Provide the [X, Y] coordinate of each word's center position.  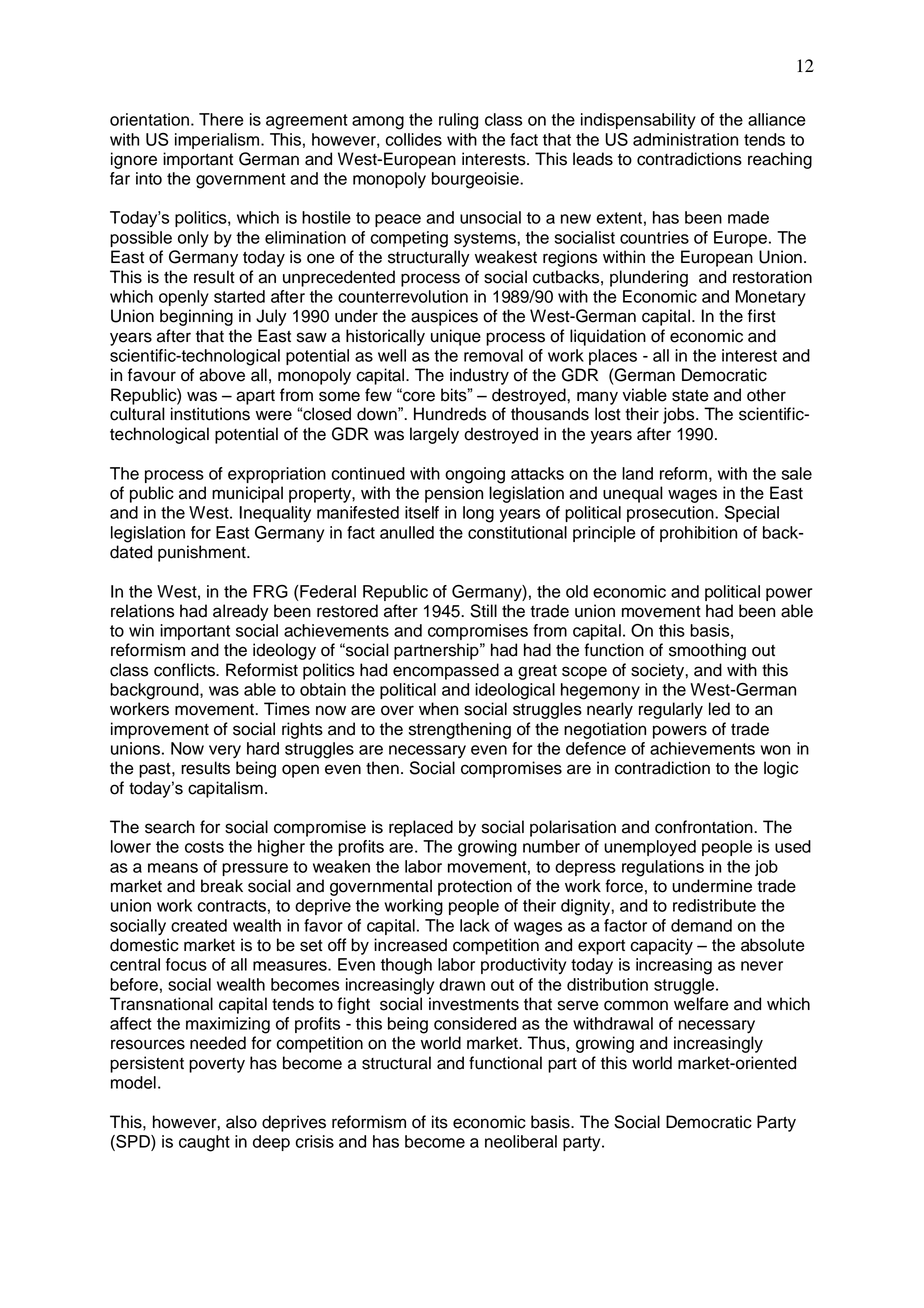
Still [483, 611]
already [241, 612]
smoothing [707, 651]
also [241, 1122]
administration [685, 139]
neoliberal [521, 1141]
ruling [458, 121]
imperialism [218, 141]
